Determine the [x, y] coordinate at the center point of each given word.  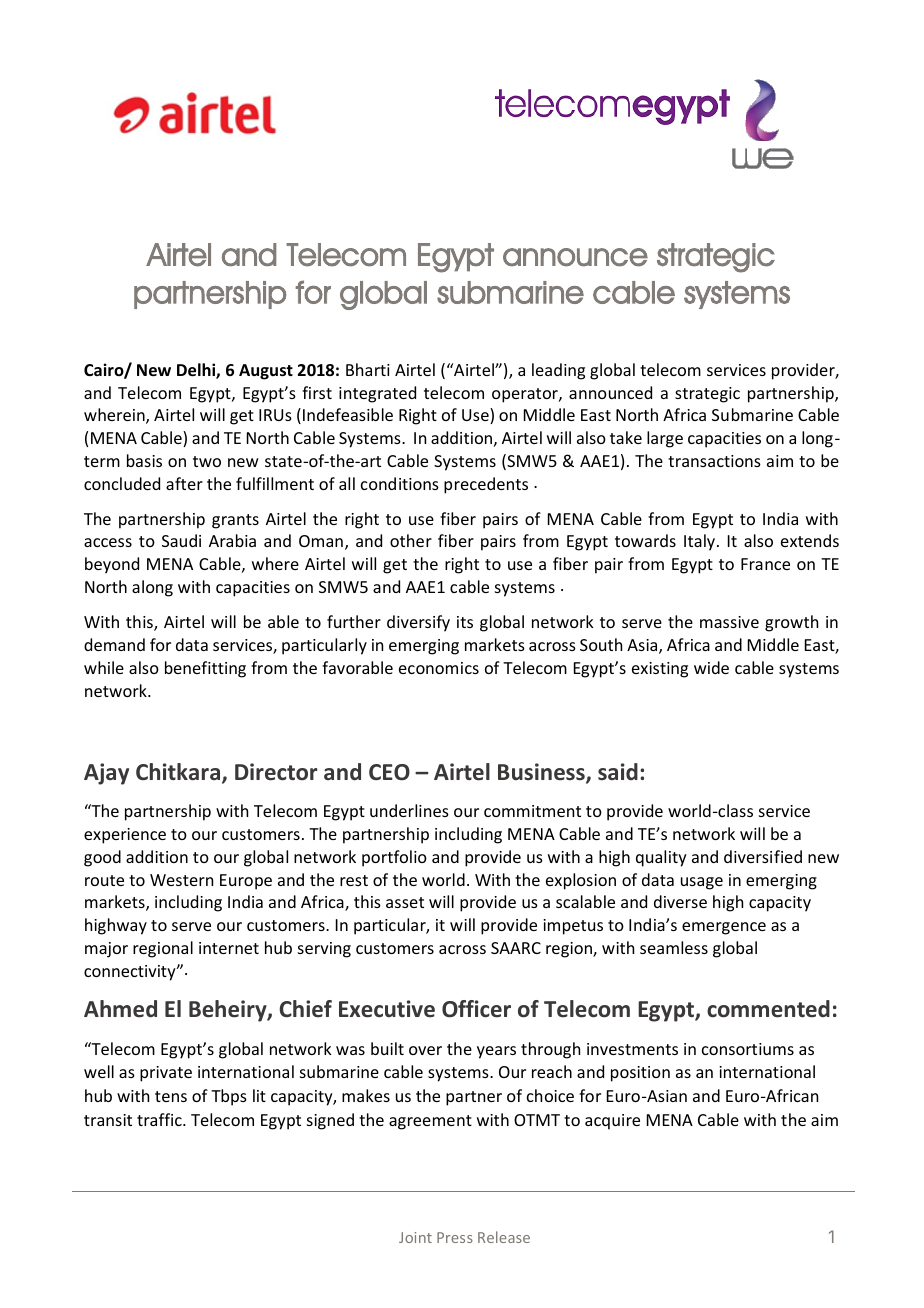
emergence [724, 928]
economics [439, 668]
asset [405, 902]
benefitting [205, 669]
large [665, 439]
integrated [377, 394]
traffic [160, 1119]
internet [229, 948]
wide [711, 667]
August [266, 372]
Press [455, 1237]
